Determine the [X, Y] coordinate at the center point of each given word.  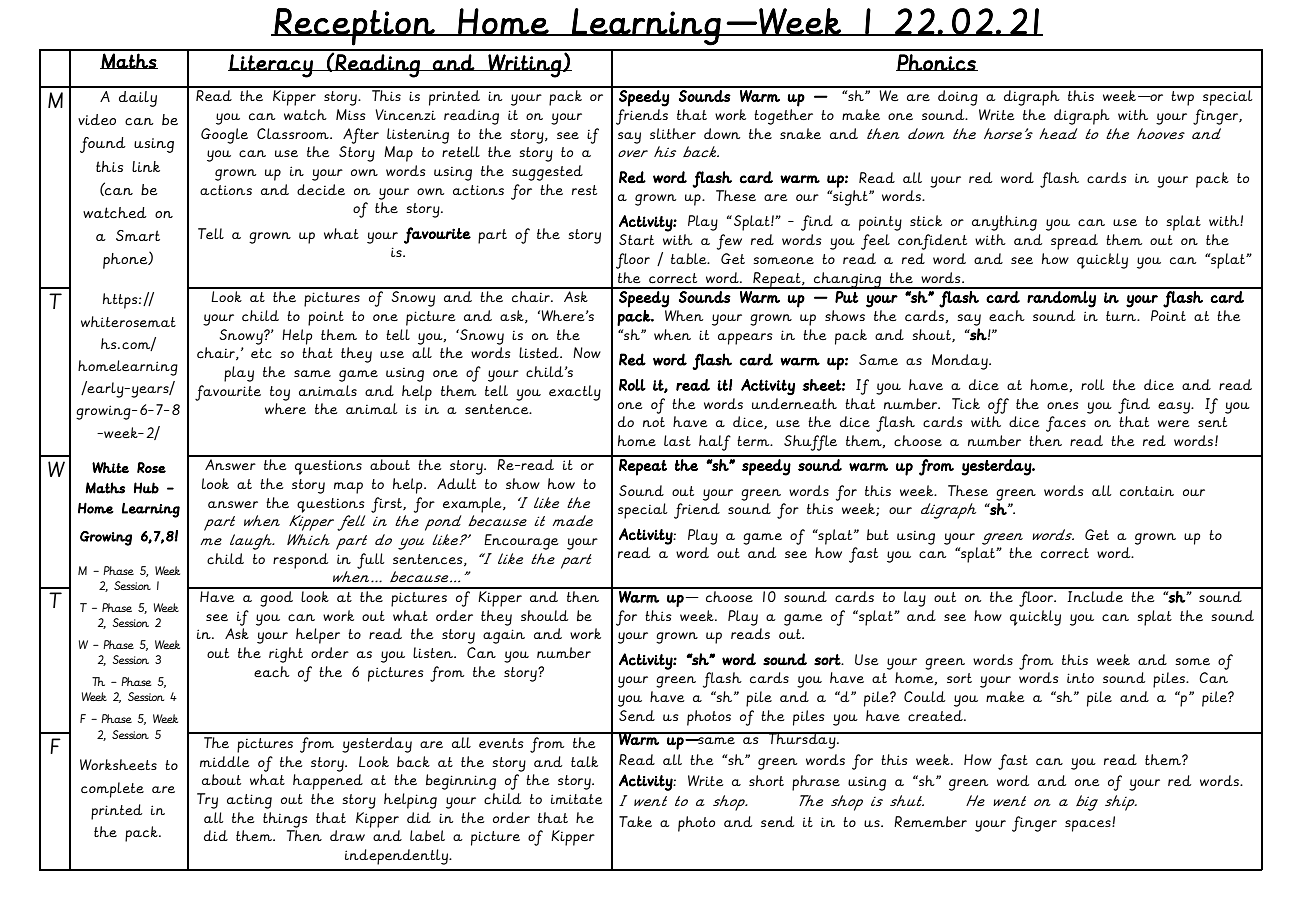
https [121, 301]
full [371, 561]
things [285, 820]
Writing [524, 66]
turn [1122, 316]
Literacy [271, 66]
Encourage [521, 542]
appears [745, 339]
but [878, 534]
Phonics [937, 62]
